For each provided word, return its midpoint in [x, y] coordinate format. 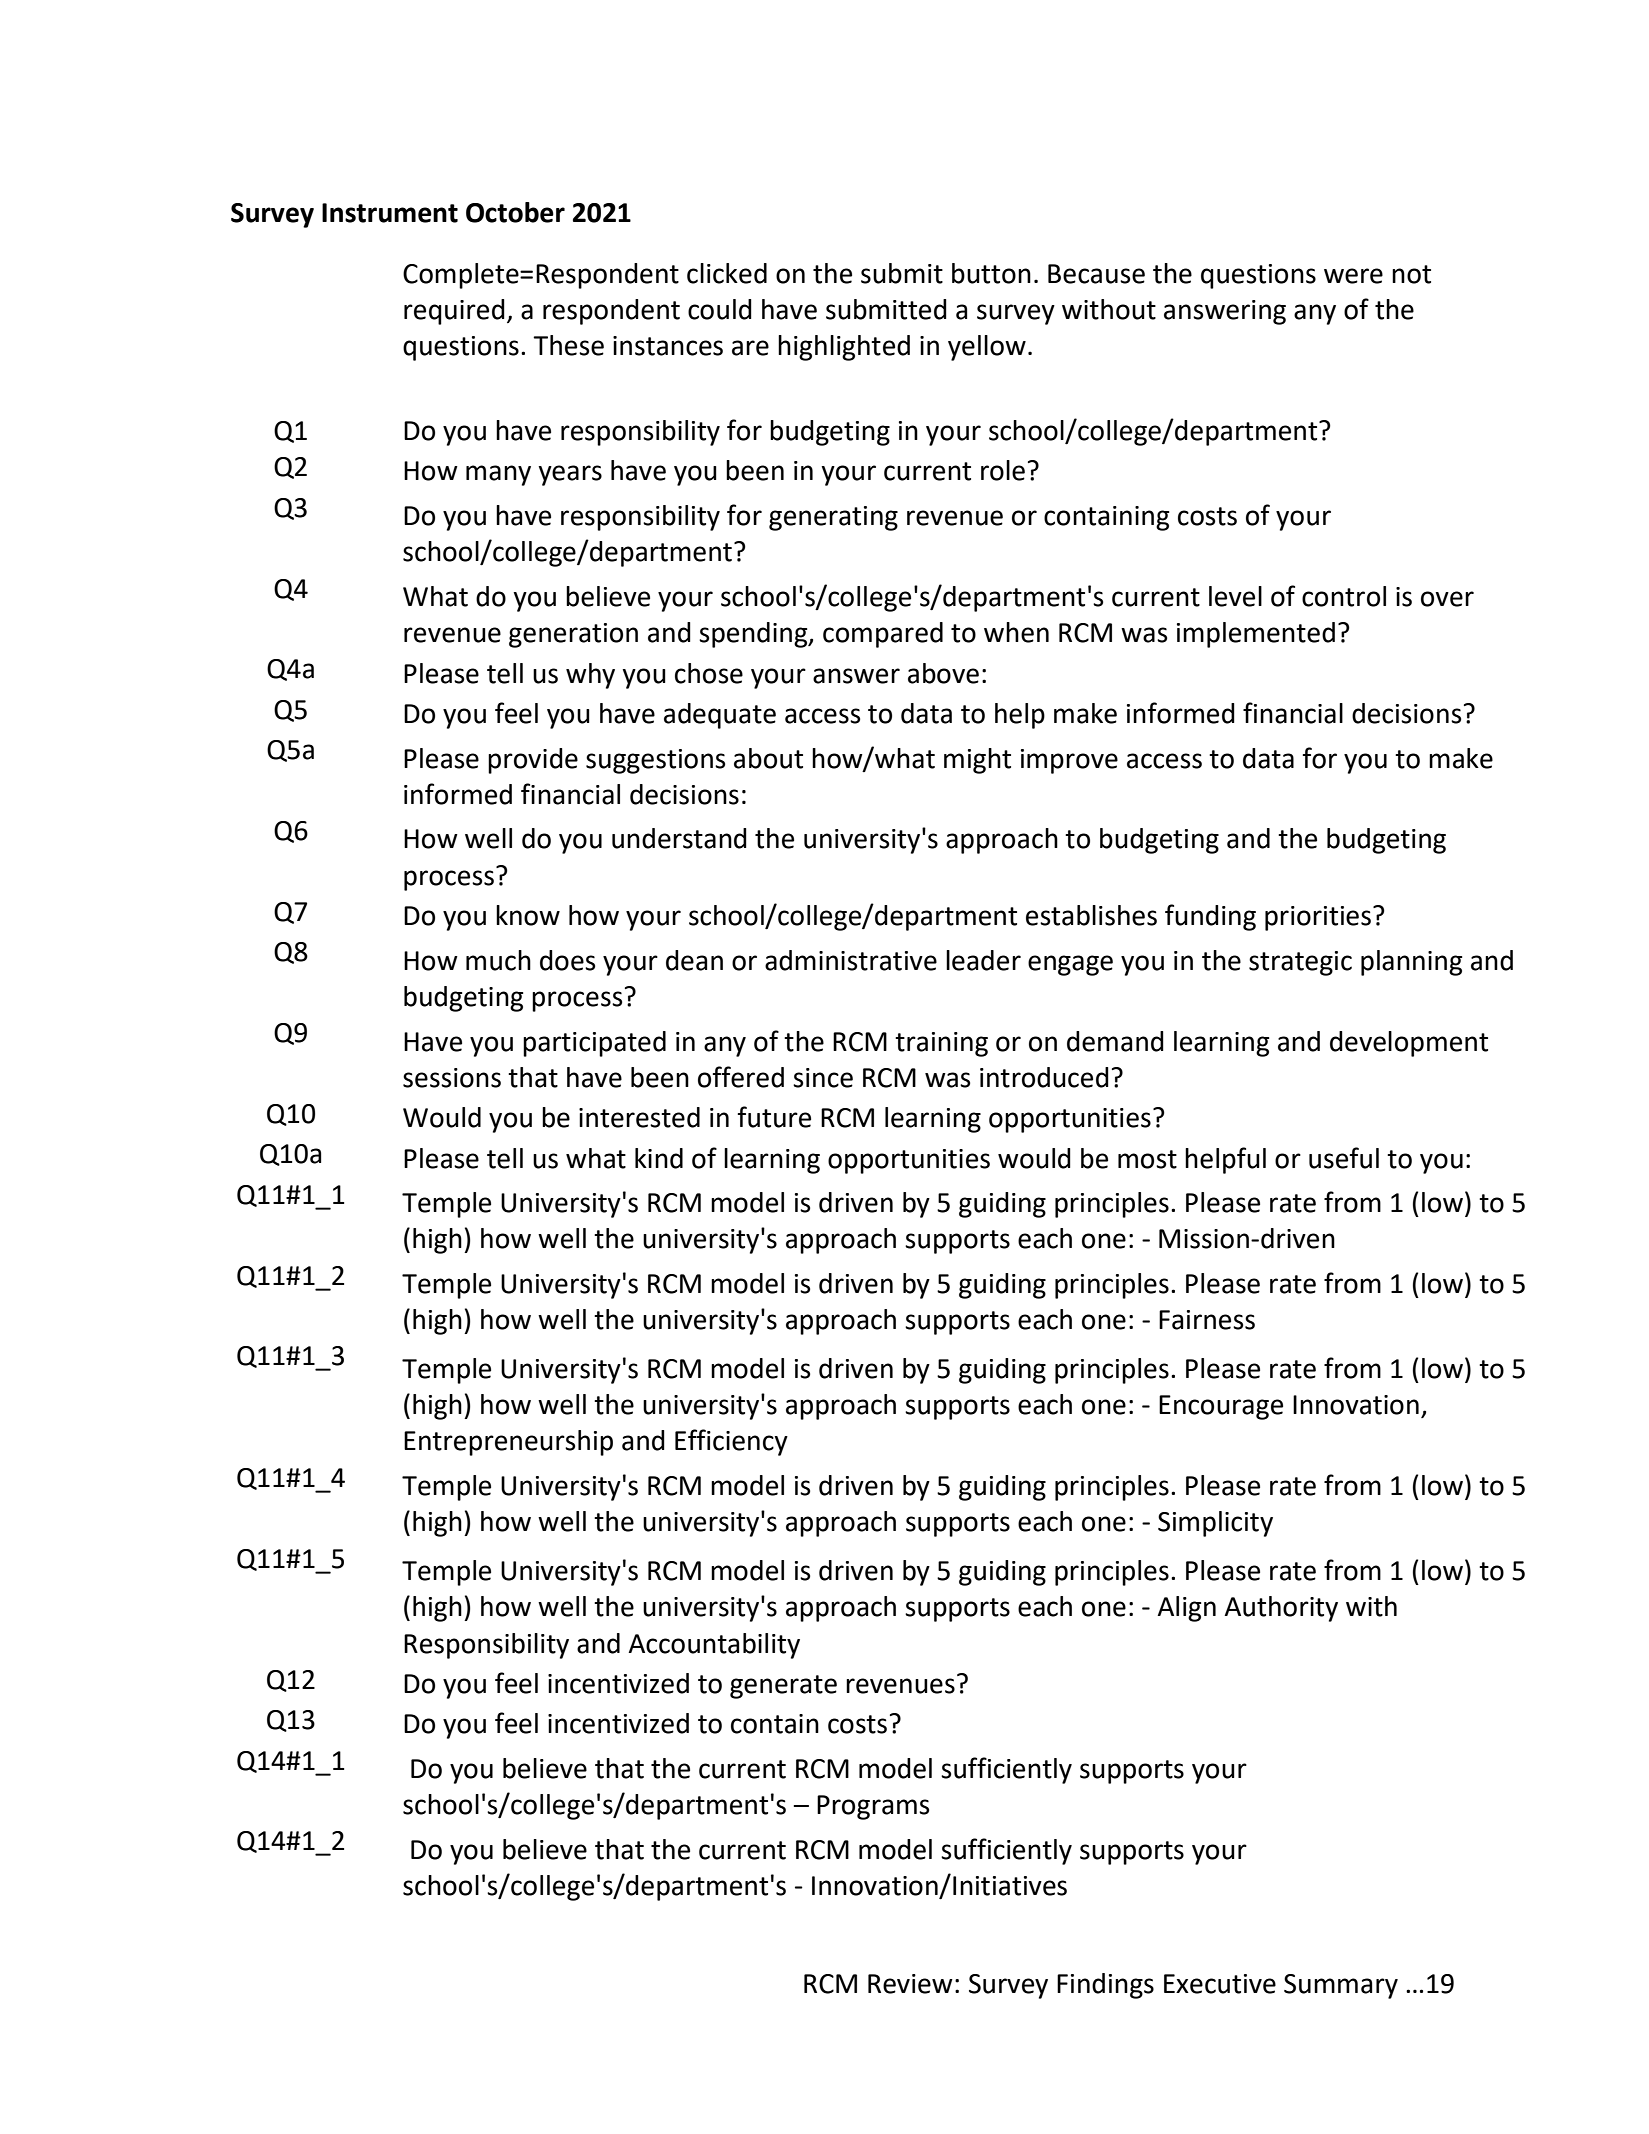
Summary [1341, 1986]
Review [910, 1984]
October [515, 212]
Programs [873, 1807]
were [1353, 276]
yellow [987, 348]
